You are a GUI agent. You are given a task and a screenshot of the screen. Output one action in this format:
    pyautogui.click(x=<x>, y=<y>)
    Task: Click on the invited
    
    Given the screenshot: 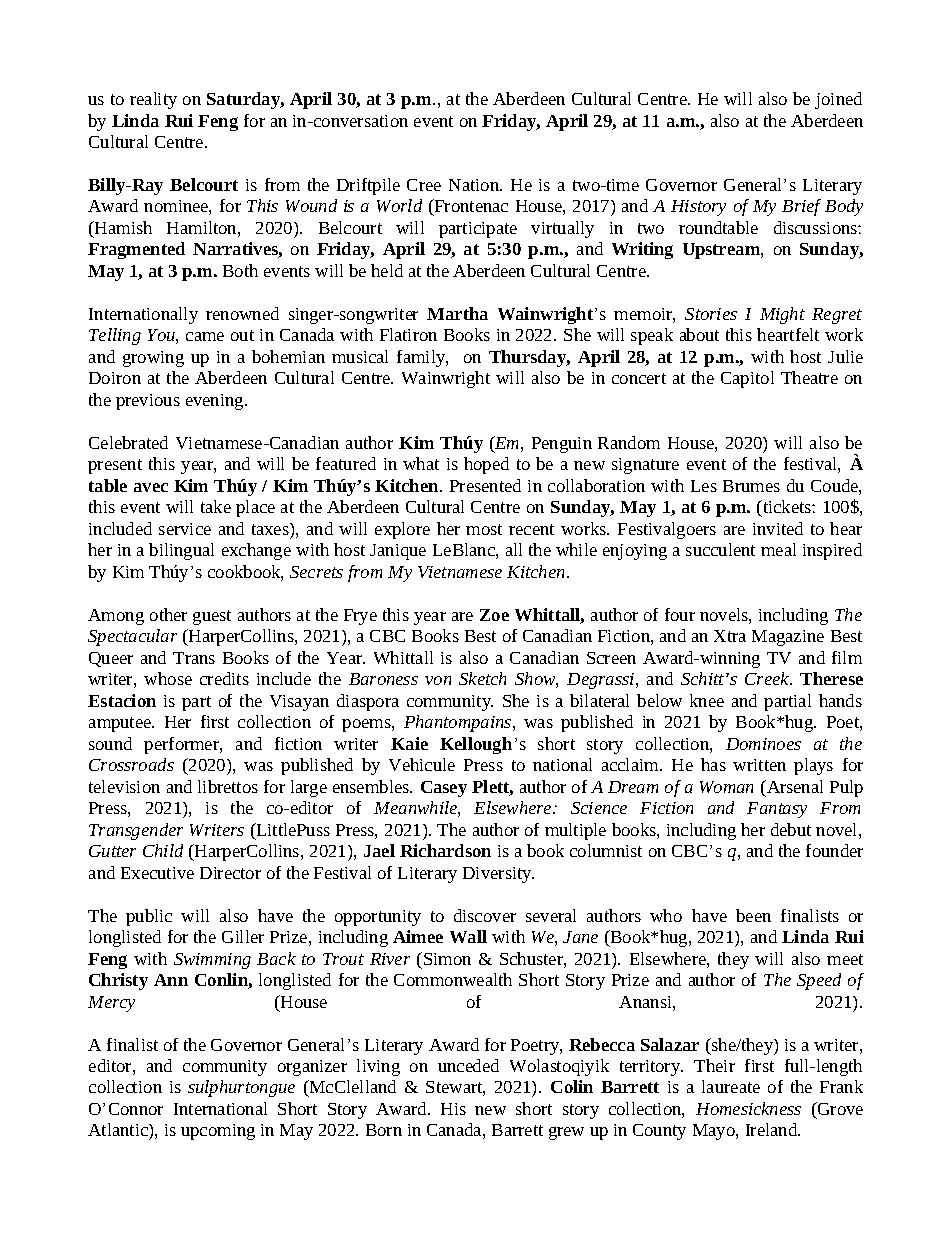 What is the action you would take?
    pyautogui.click(x=778, y=528)
